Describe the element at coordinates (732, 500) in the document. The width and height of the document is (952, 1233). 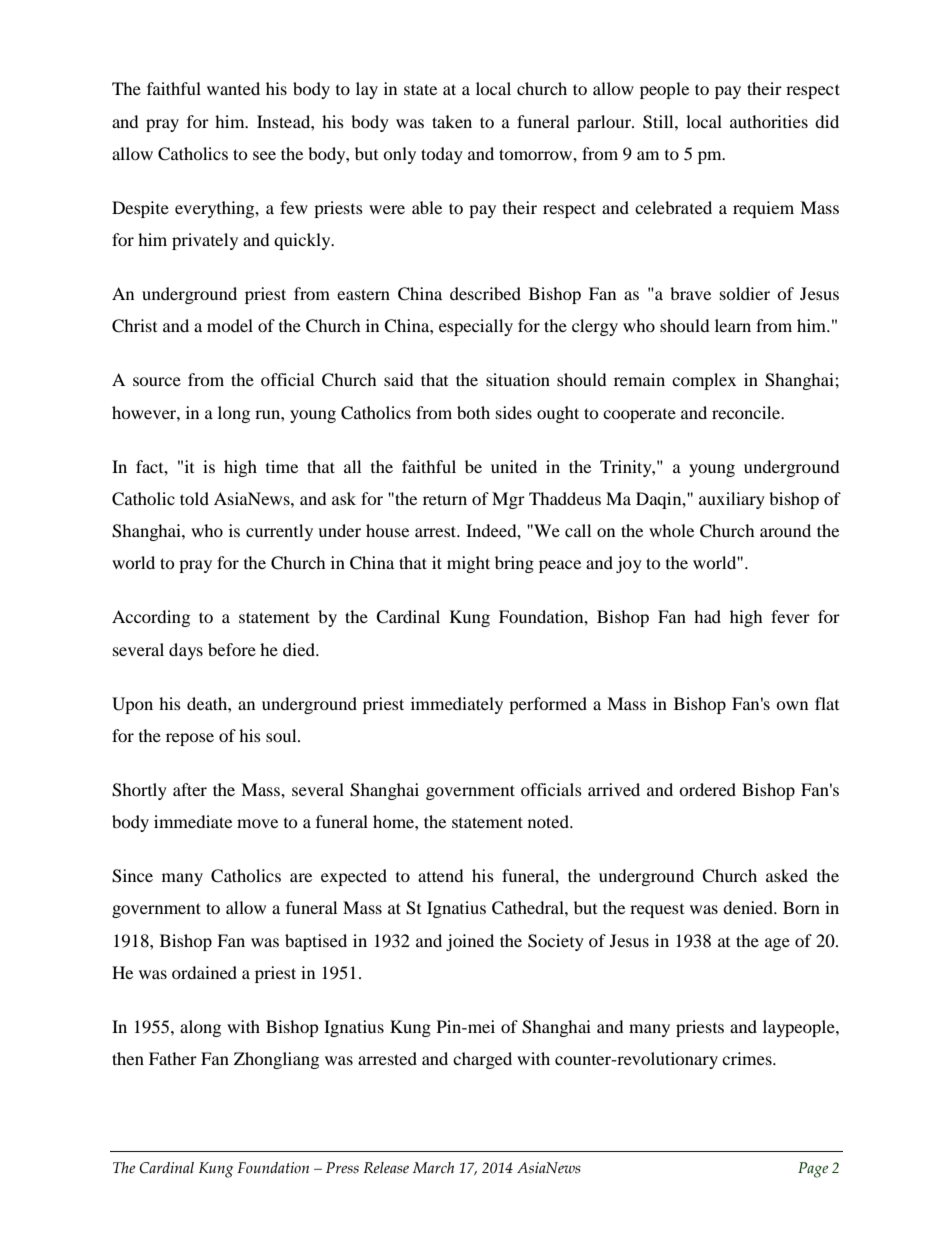
I see `auxiliary` at that location.
